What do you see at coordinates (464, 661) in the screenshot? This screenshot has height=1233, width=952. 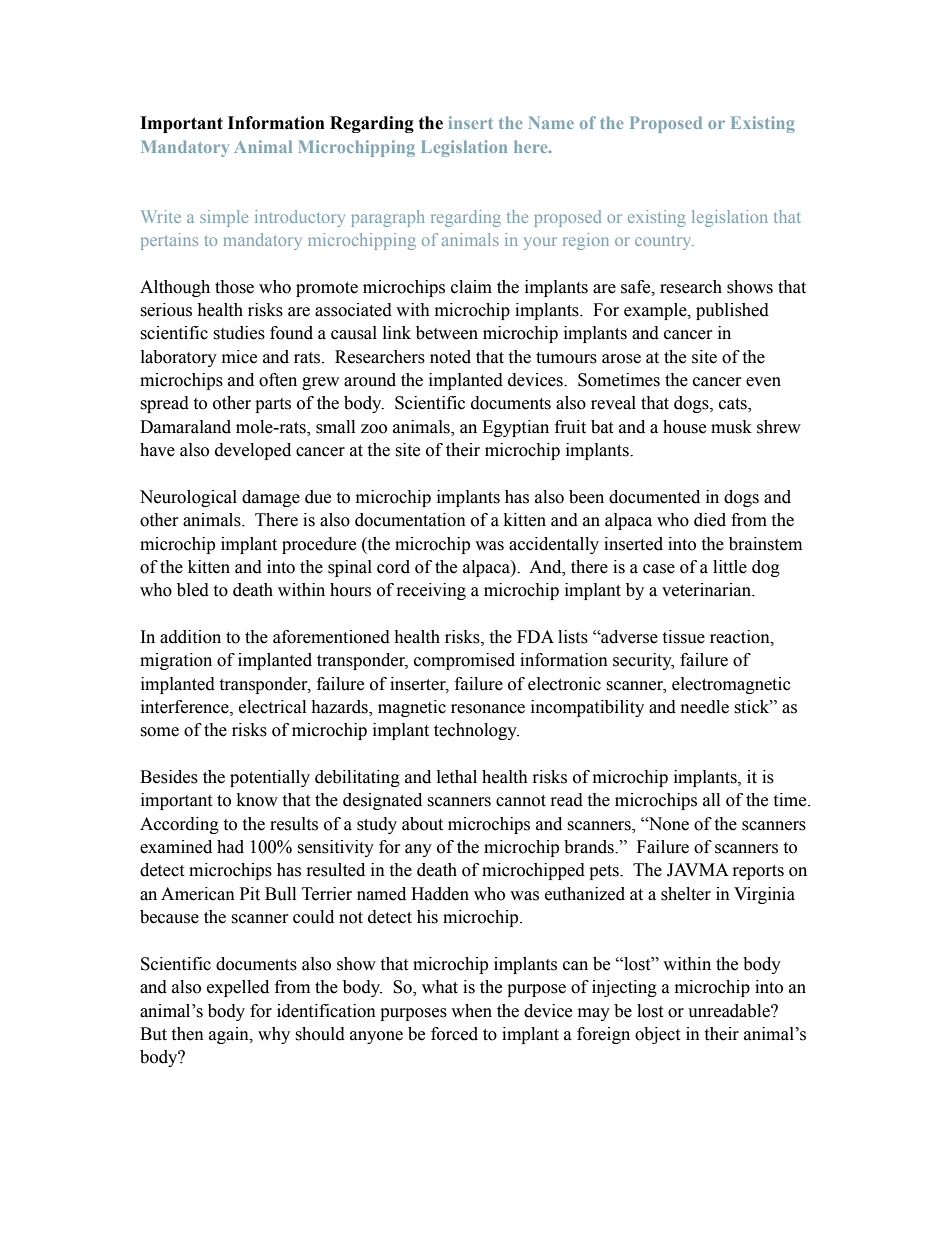 I see `compromised` at bounding box center [464, 661].
